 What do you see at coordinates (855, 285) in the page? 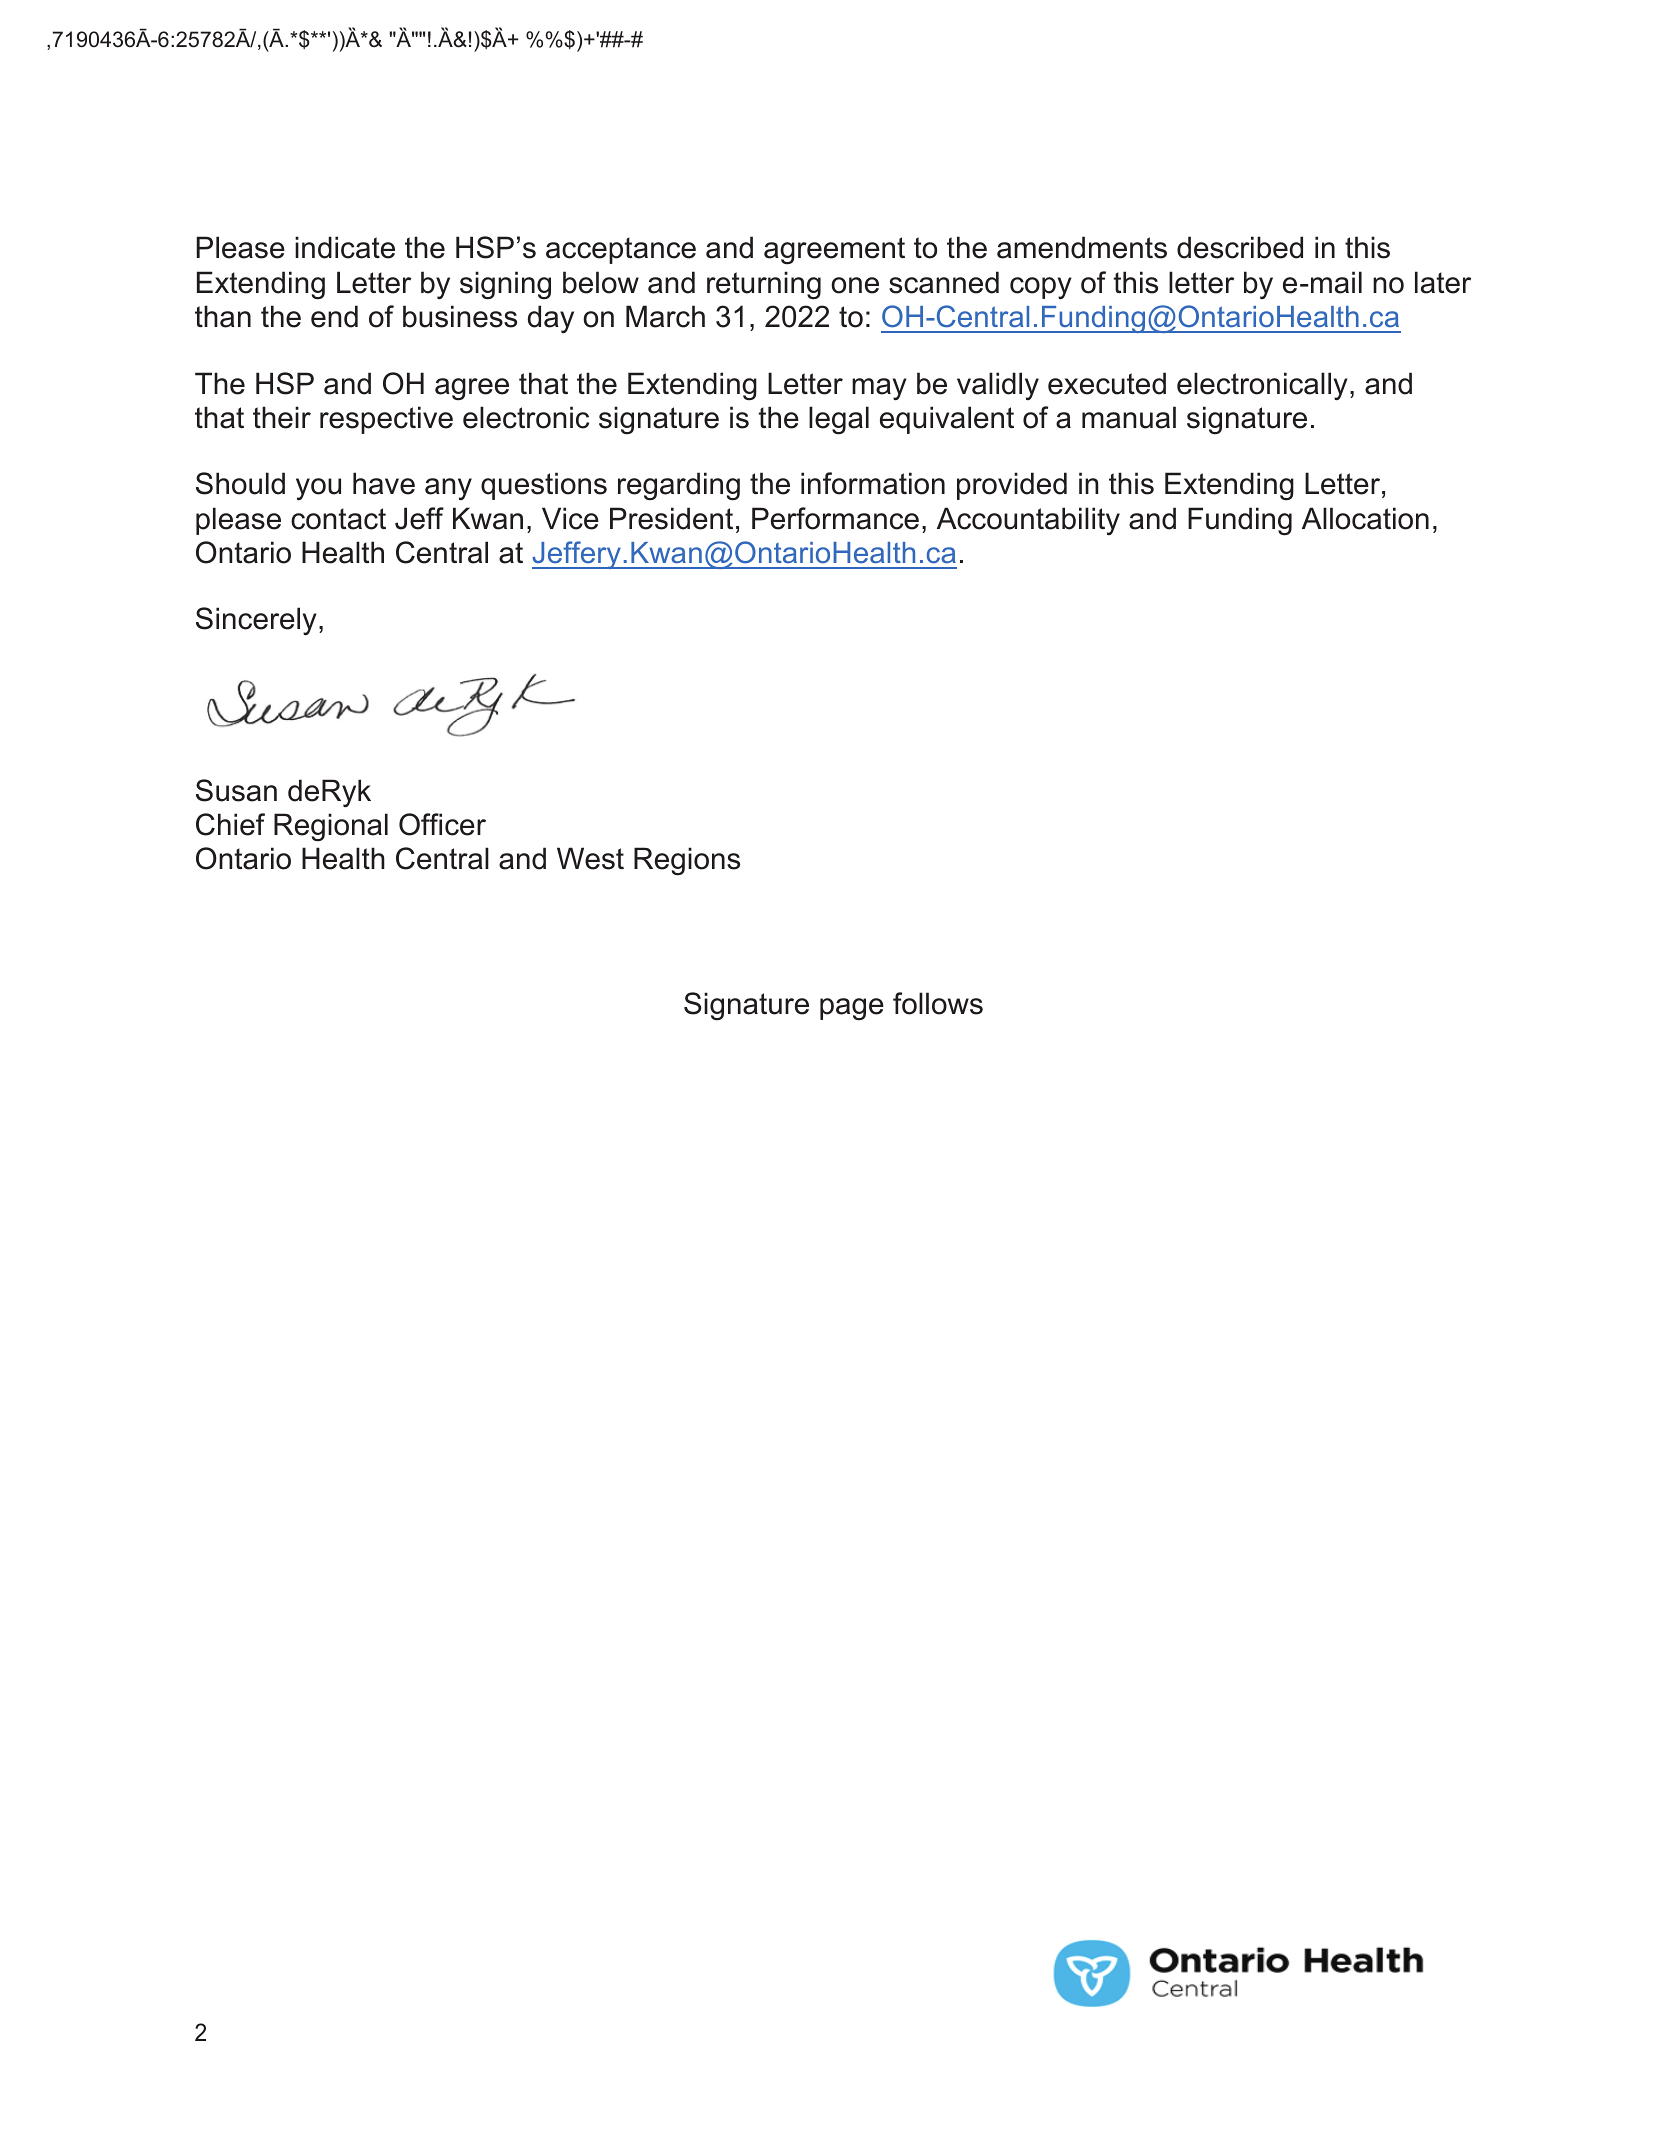
I see `one` at bounding box center [855, 285].
